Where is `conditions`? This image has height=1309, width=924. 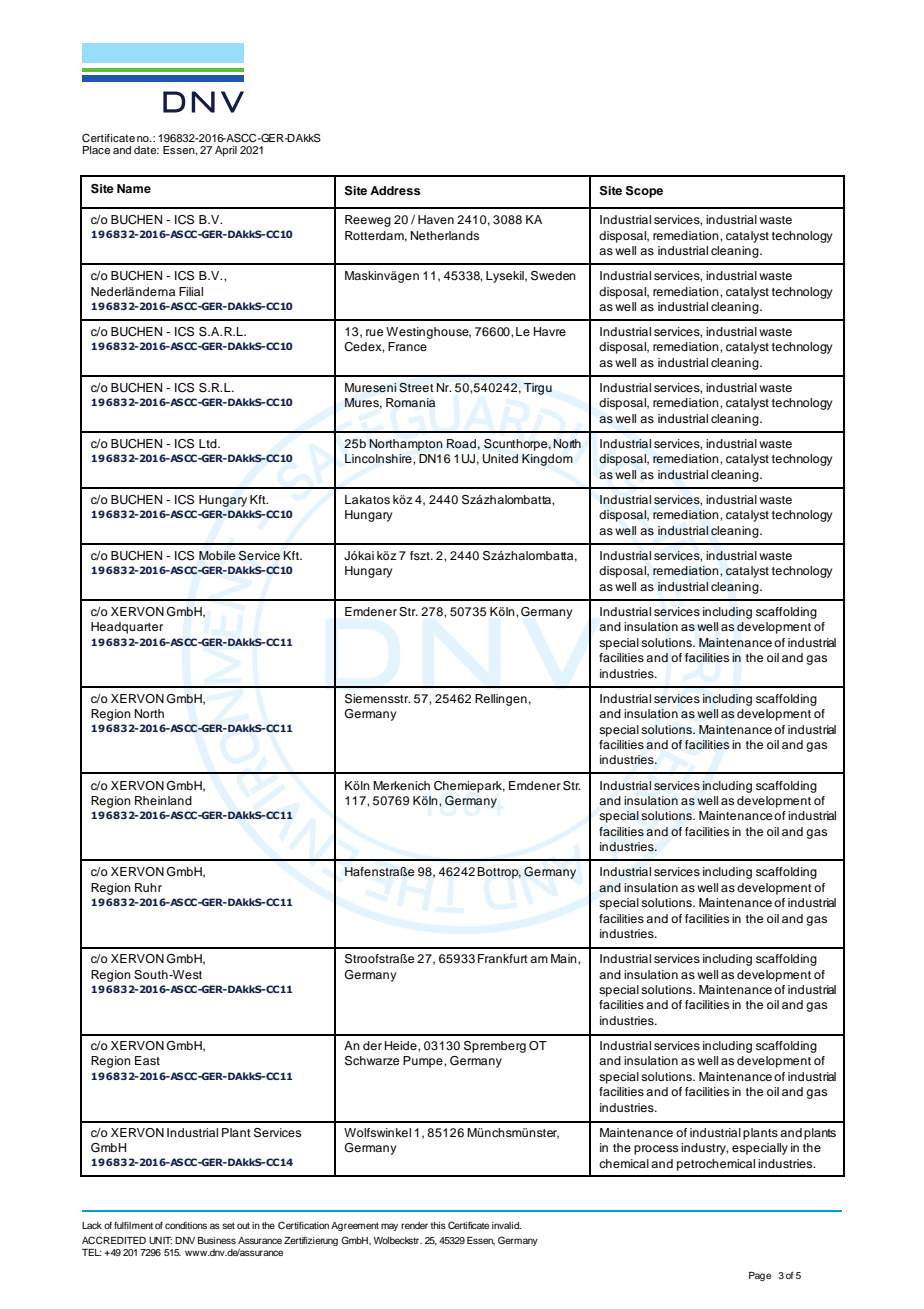
conditions is located at coordinates (186, 1225).
